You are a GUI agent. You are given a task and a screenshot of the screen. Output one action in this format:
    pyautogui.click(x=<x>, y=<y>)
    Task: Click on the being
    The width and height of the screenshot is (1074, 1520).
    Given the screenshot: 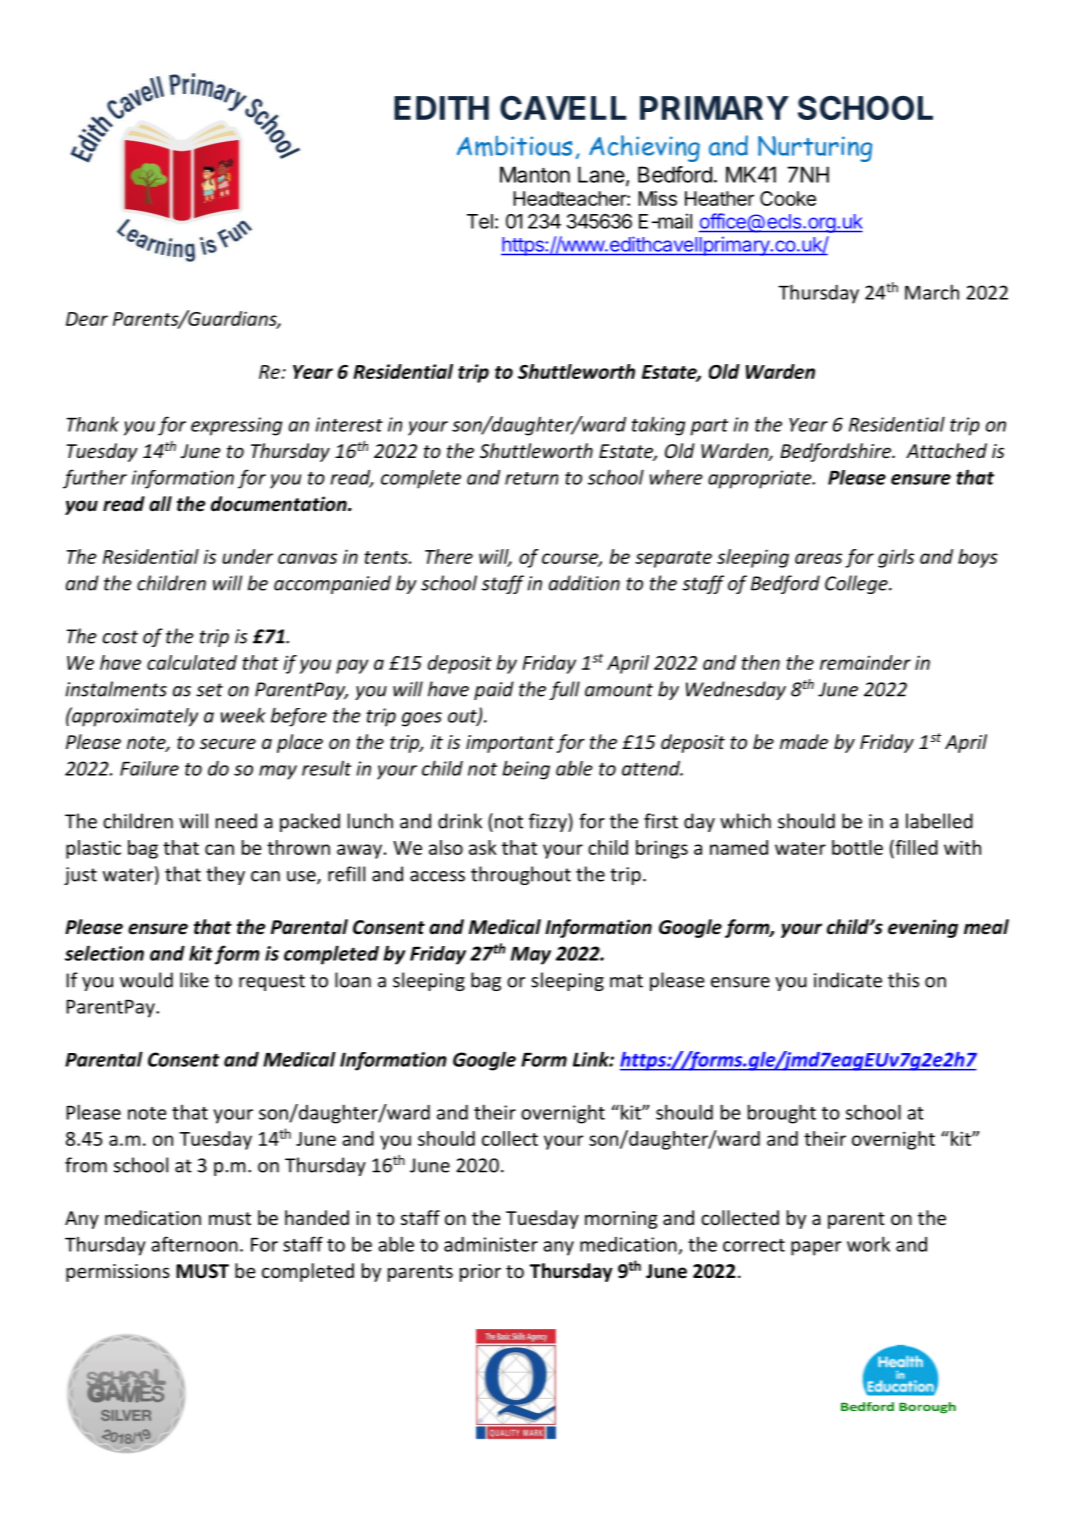 What is the action you would take?
    pyautogui.click(x=526, y=770)
